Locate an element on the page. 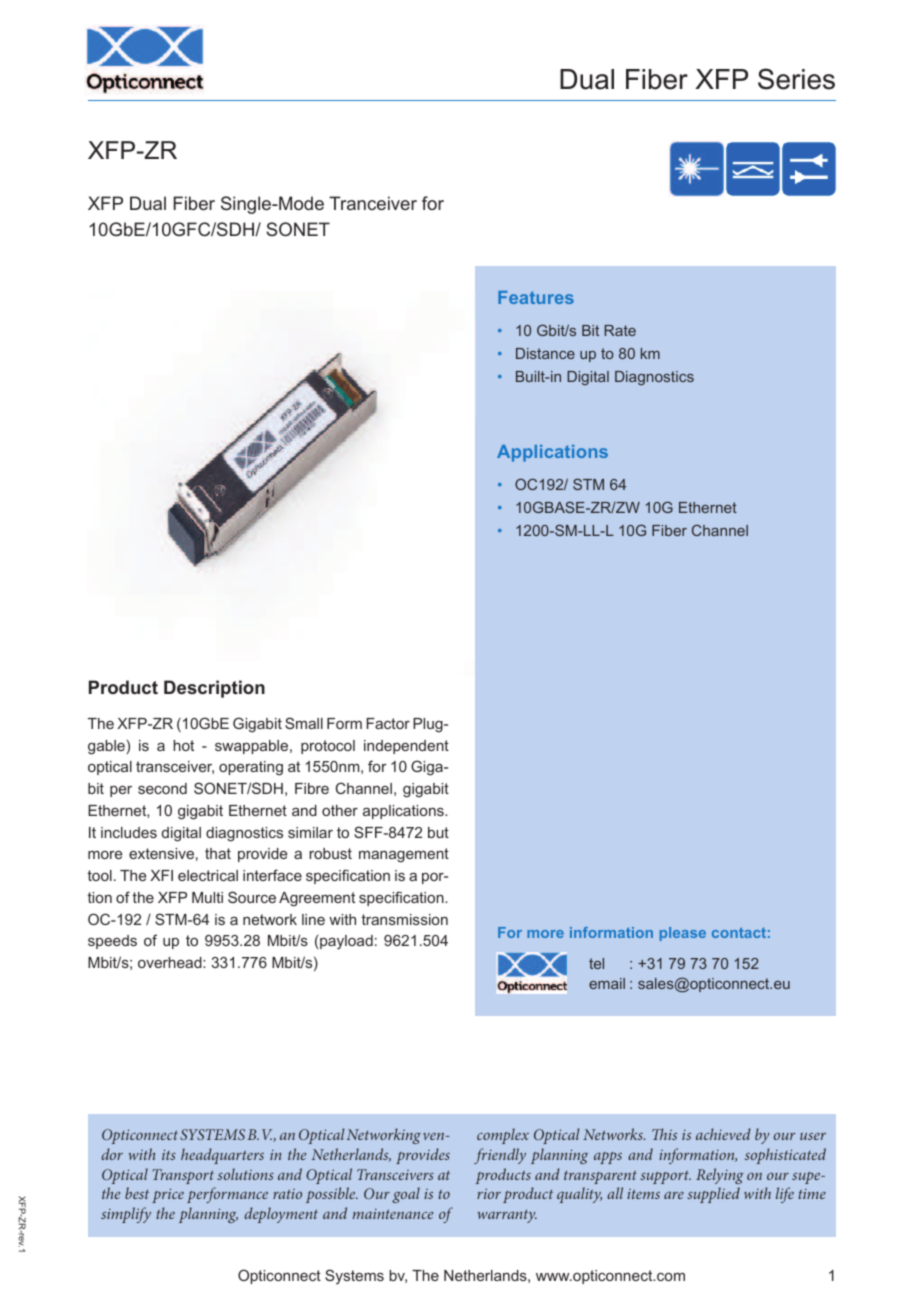  goal is located at coordinates (406, 1195).
